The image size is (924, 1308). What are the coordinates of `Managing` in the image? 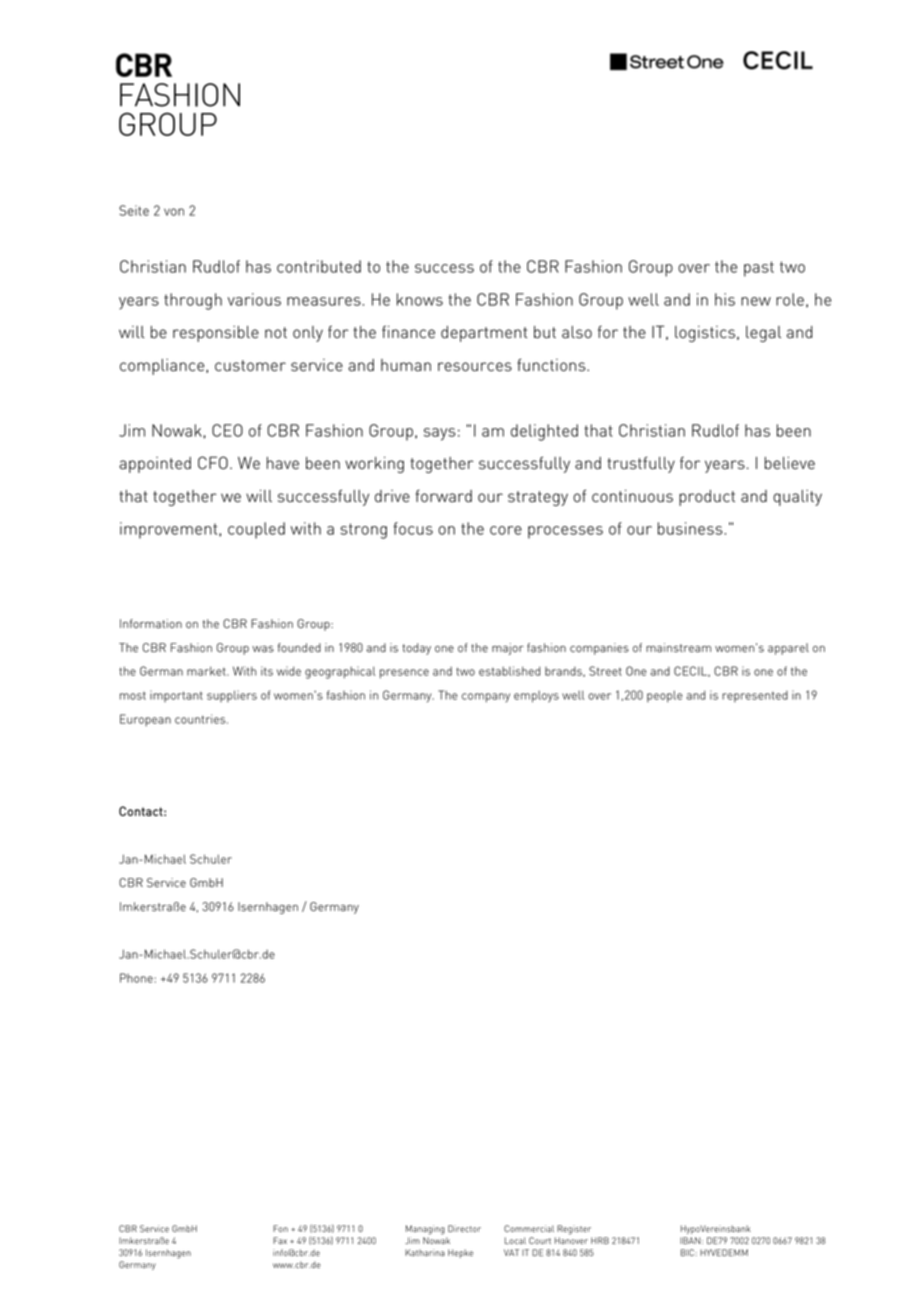 It's located at (425, 1230).
